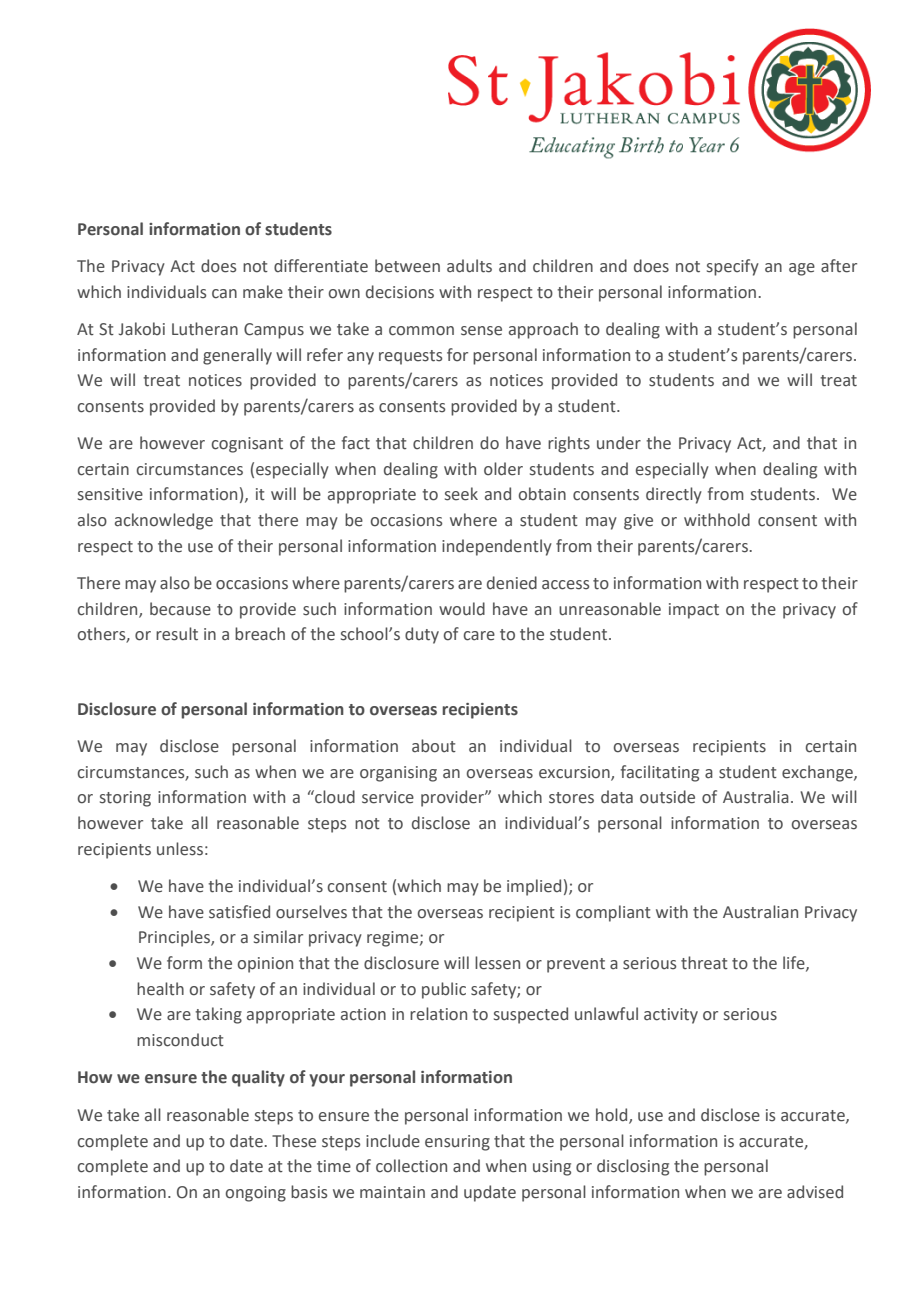  Describe the element at coordinates (256, 1194) in the screenshot. I see `ongoing` at that location.
